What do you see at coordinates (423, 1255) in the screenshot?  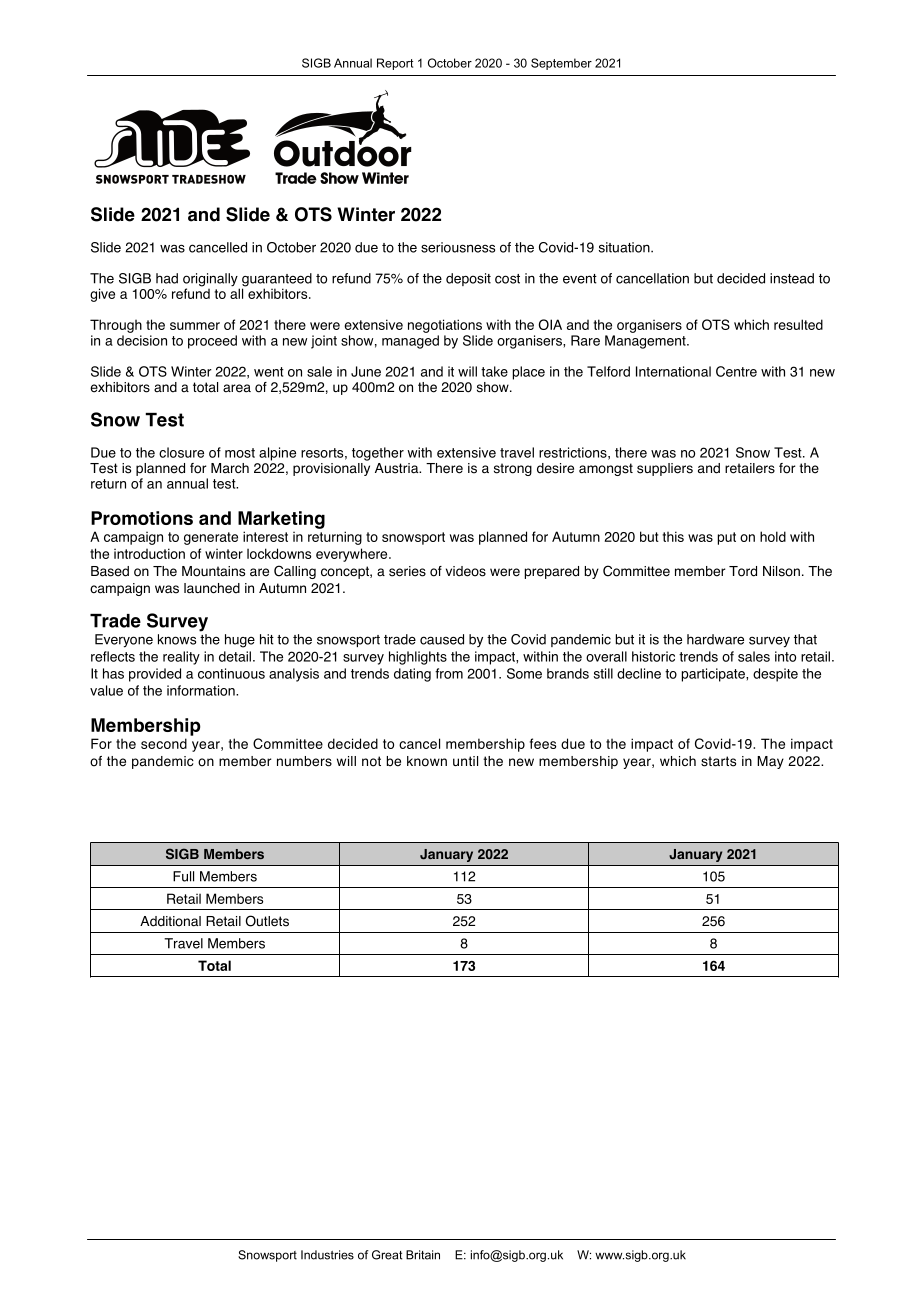 I see `Britain` at bounding box center [423, 1255].
